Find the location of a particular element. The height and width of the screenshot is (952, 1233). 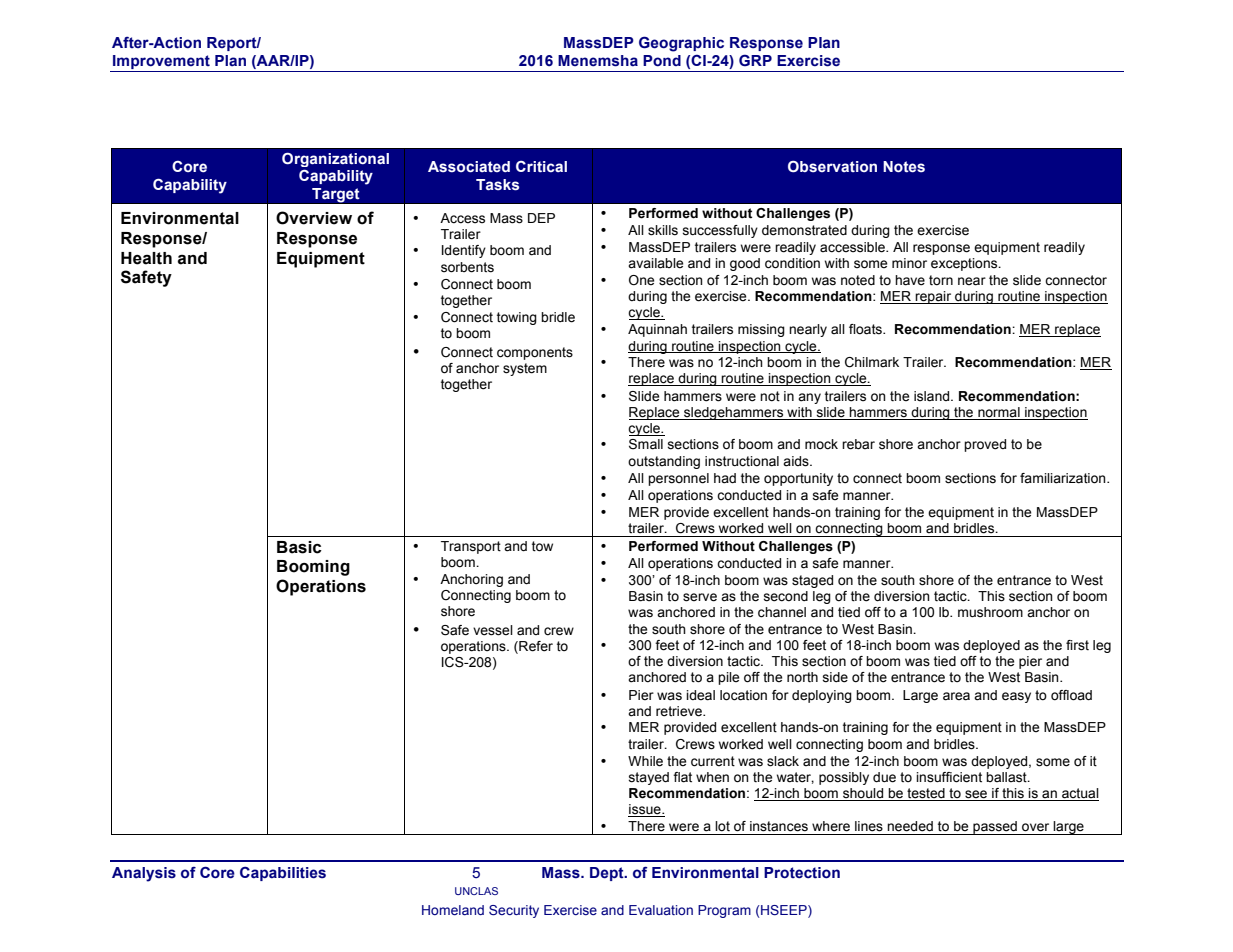

proved is located at coordinates (985, 445).
